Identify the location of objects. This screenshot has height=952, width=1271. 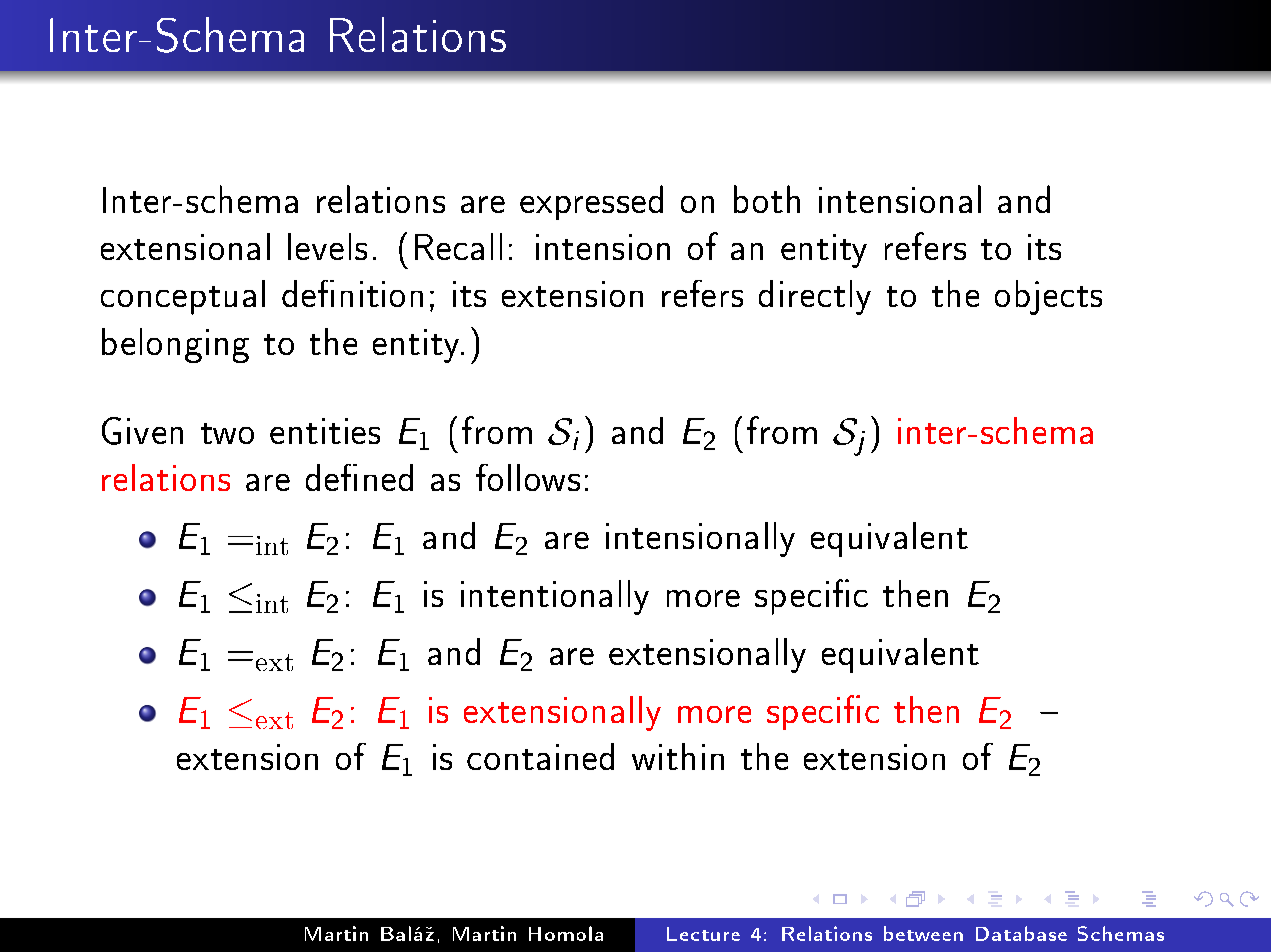
(1048, 297).
